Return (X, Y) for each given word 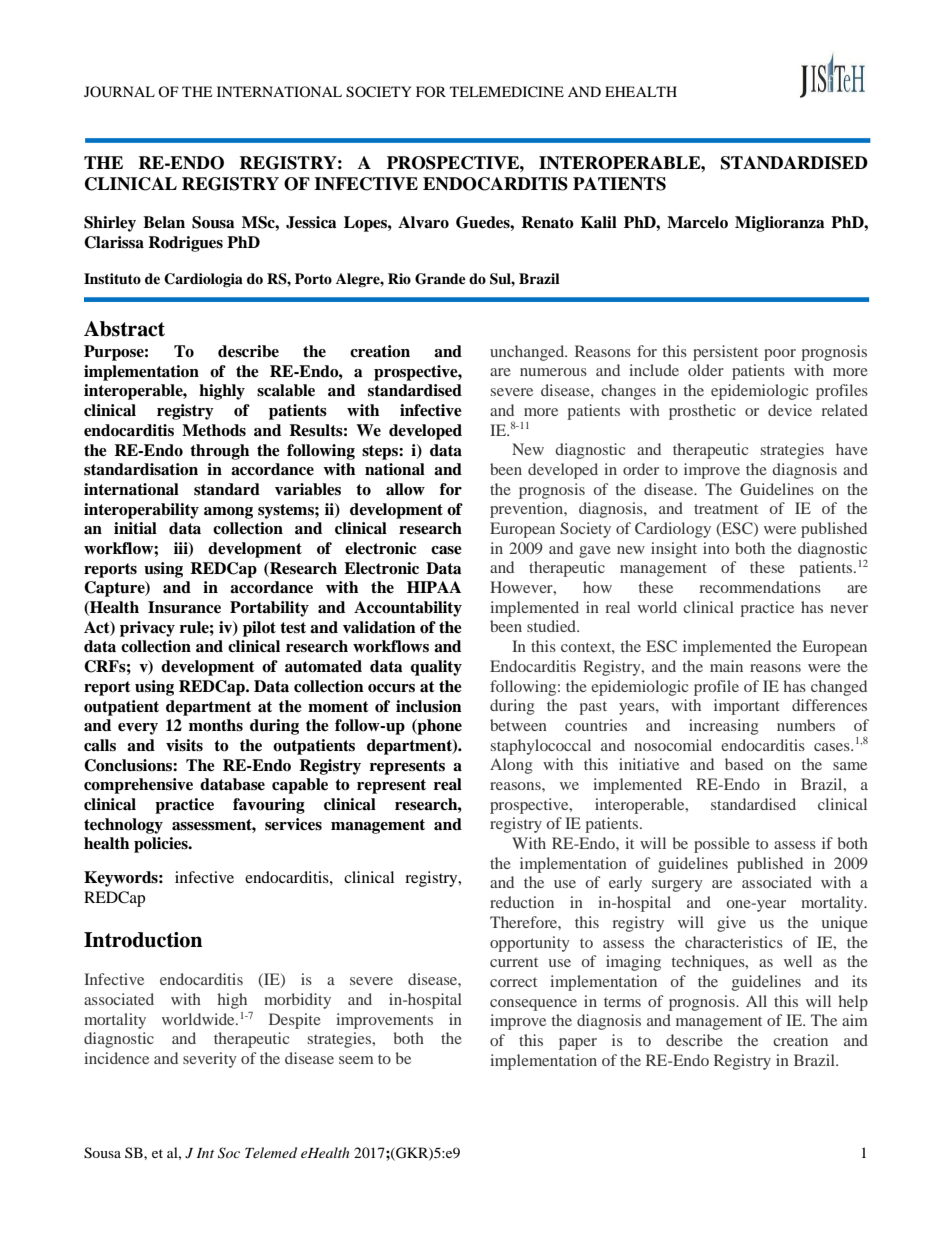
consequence (533, 1005)
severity (210, 1060)
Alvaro (423, 222)
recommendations (760, 587)
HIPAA (434, 587)
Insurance (184, 607)
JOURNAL (119, 92)
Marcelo (697, 222)
